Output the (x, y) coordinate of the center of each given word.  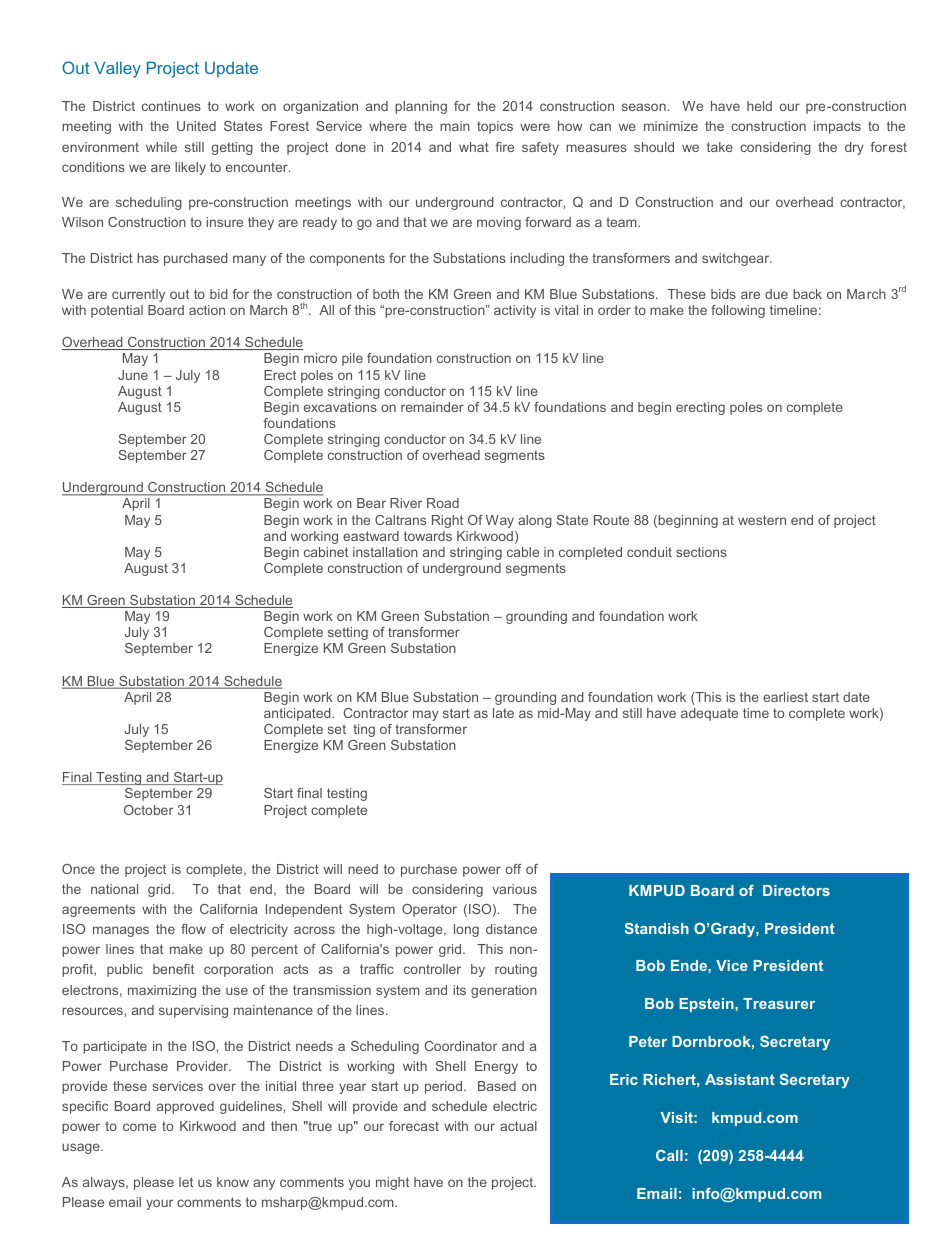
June (133, 375)
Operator (429, 910)
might (392, 1183)
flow (193, 929)
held (759, 106)
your (159, 1204)
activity (515, 311)
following (738, 311)
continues (171, 106)
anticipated (298, 714)
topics (495, 127)
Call (669, 1155)
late (503, 713)
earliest (785, 697)
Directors (796, 890)
